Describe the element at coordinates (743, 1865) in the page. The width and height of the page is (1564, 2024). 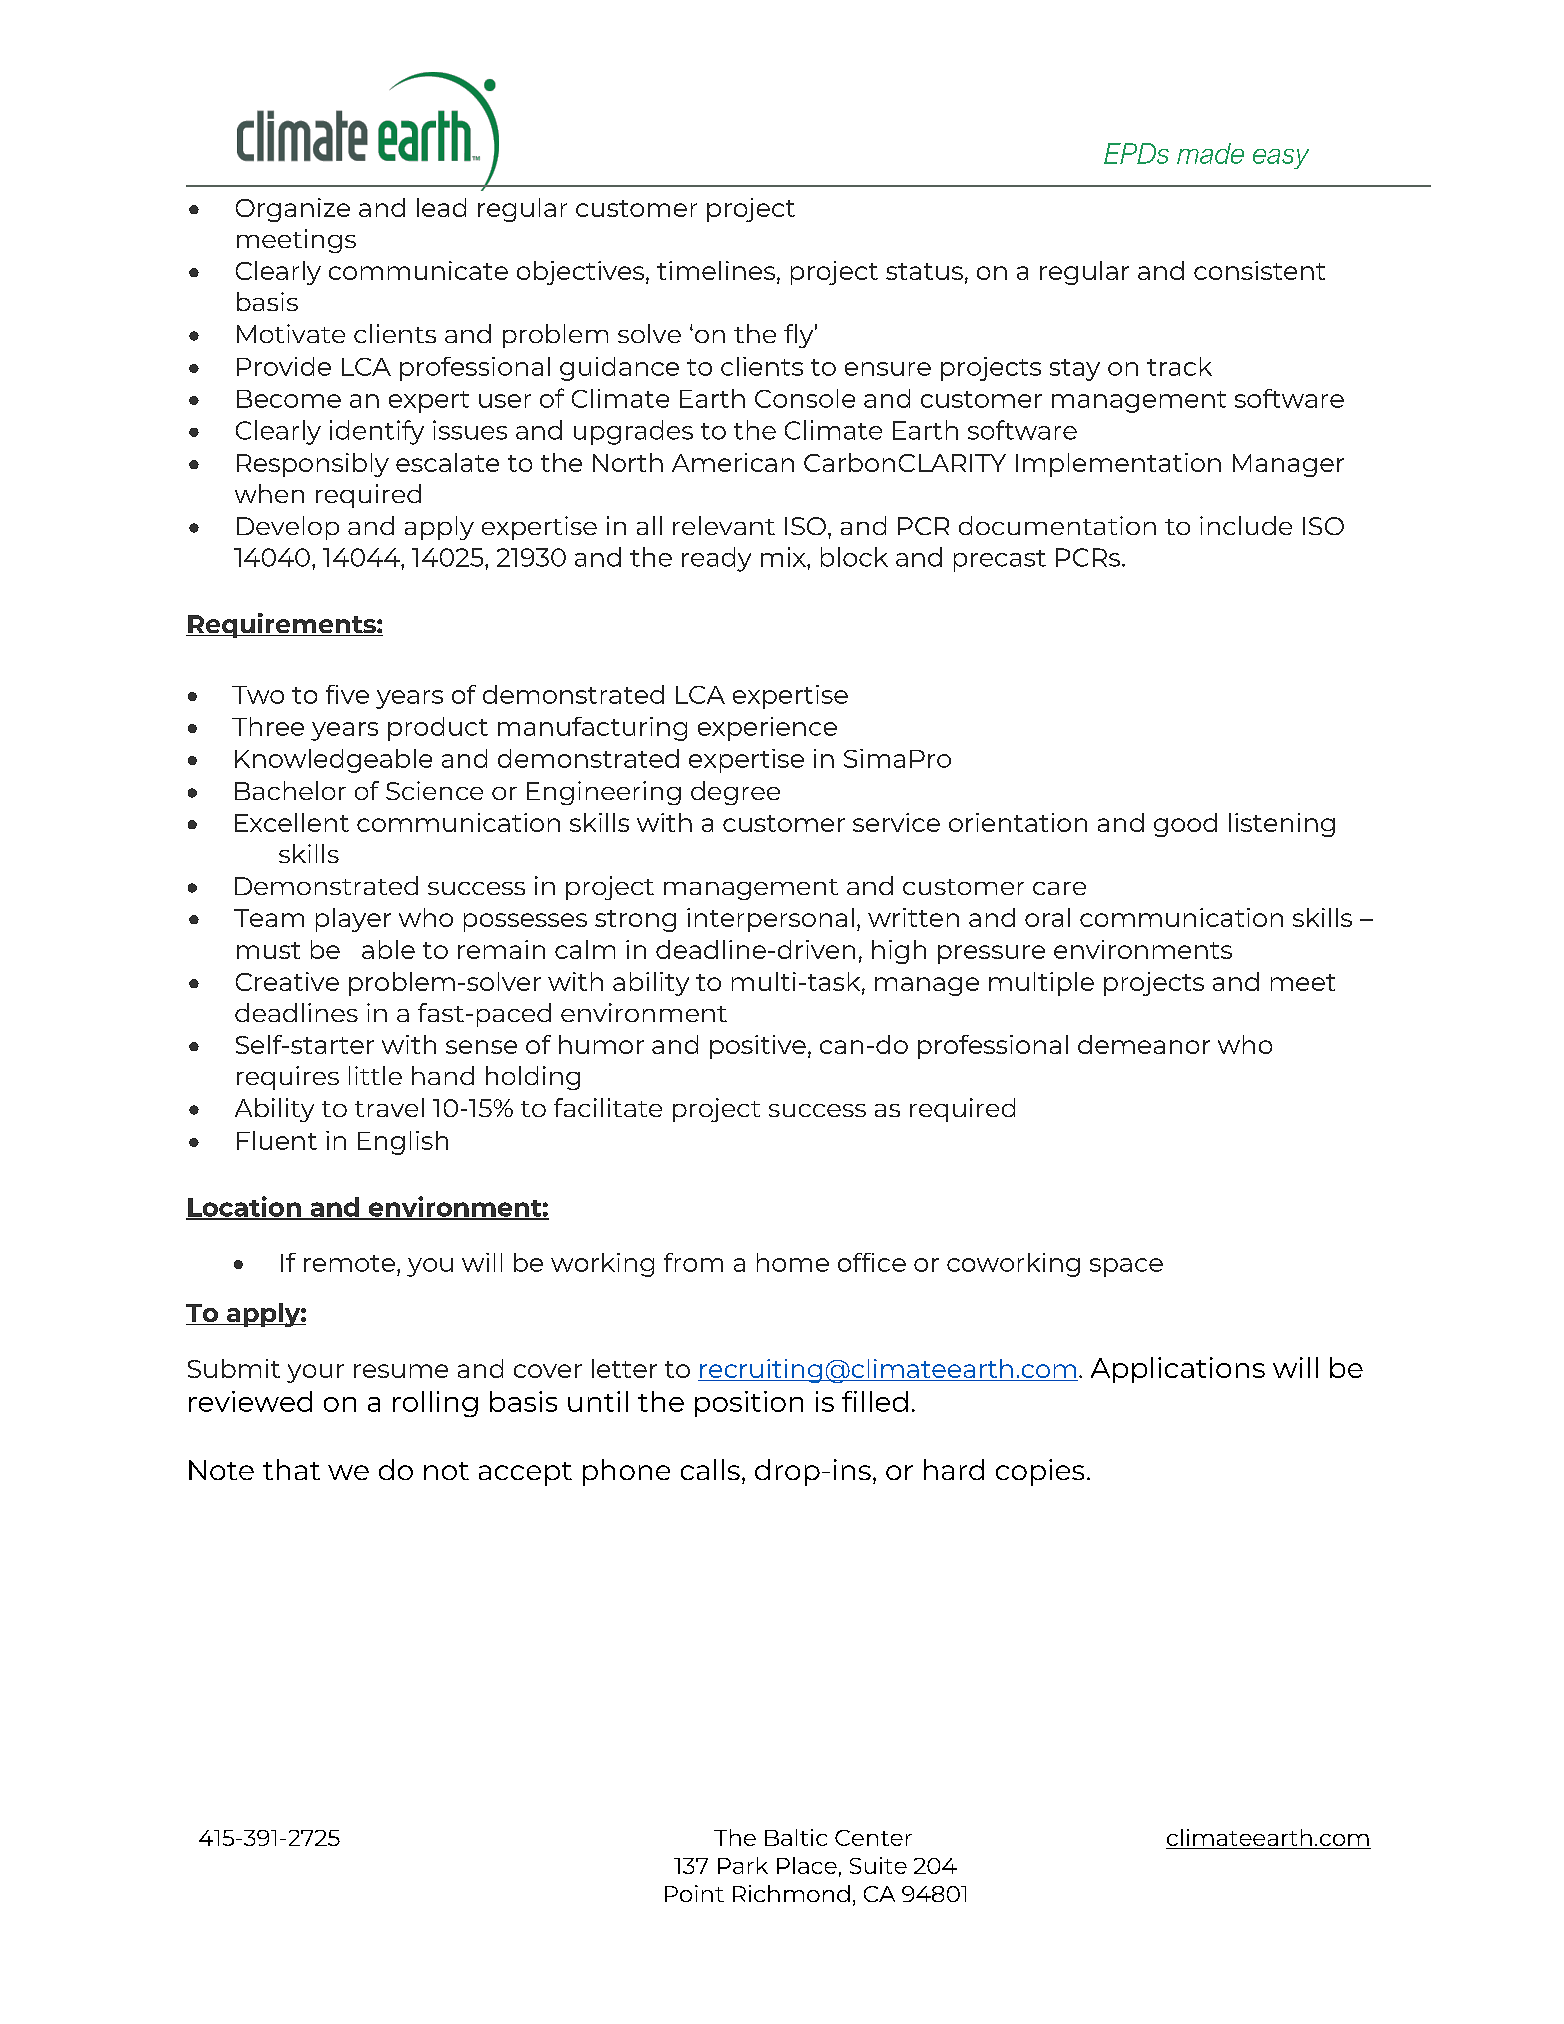
I see `Park` at that location.
